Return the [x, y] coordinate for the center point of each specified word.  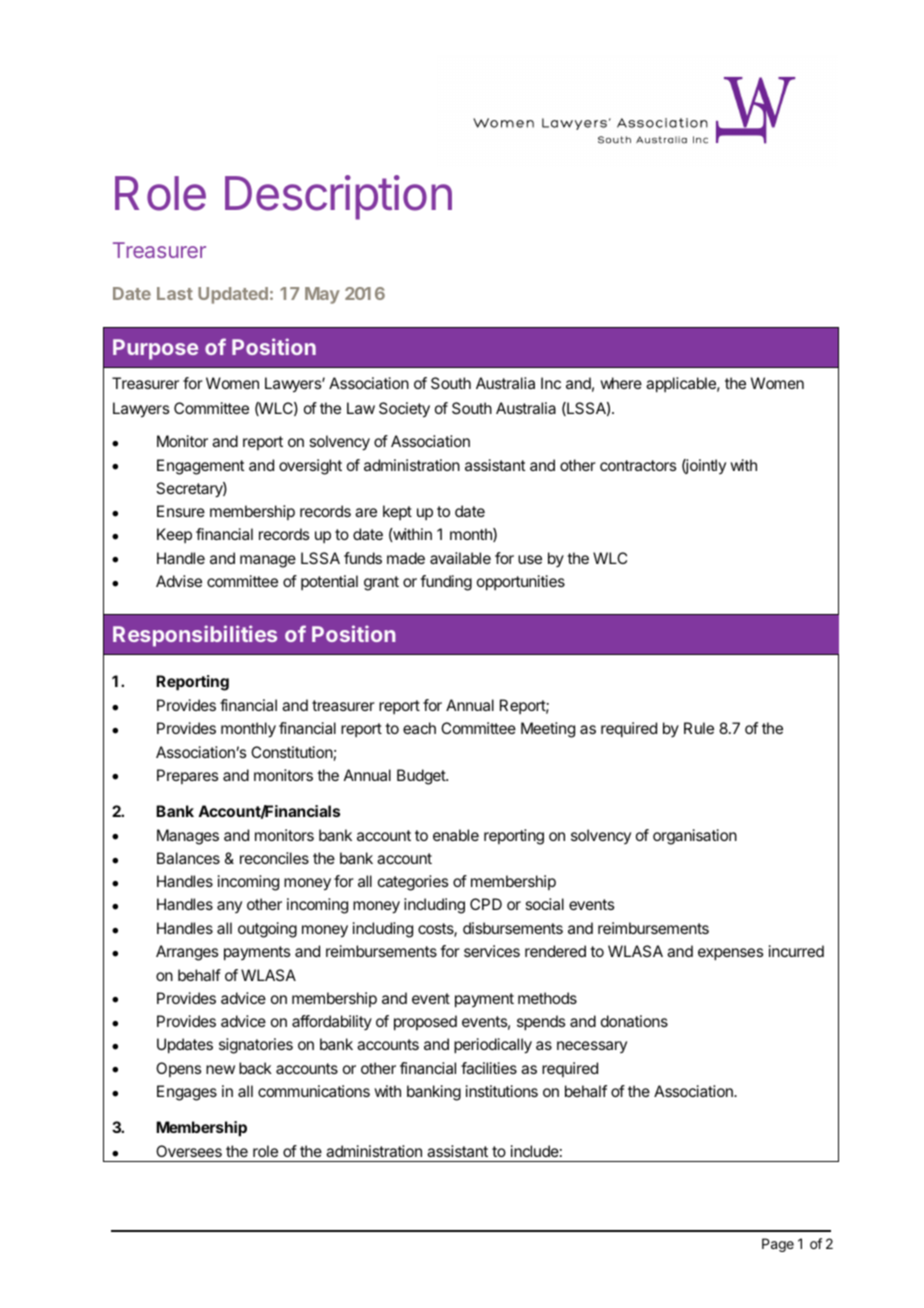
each [419, 728]
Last [175, 293]
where [621, 383]
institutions [502, 1091]
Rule [699, 728]
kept [397, 512]
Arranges [187, 953]
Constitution [292, 752]
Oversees [189, 1151]
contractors [638, 465]
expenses [730, 954]
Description [338, 197]
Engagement [201, 467]
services [492, 951]
